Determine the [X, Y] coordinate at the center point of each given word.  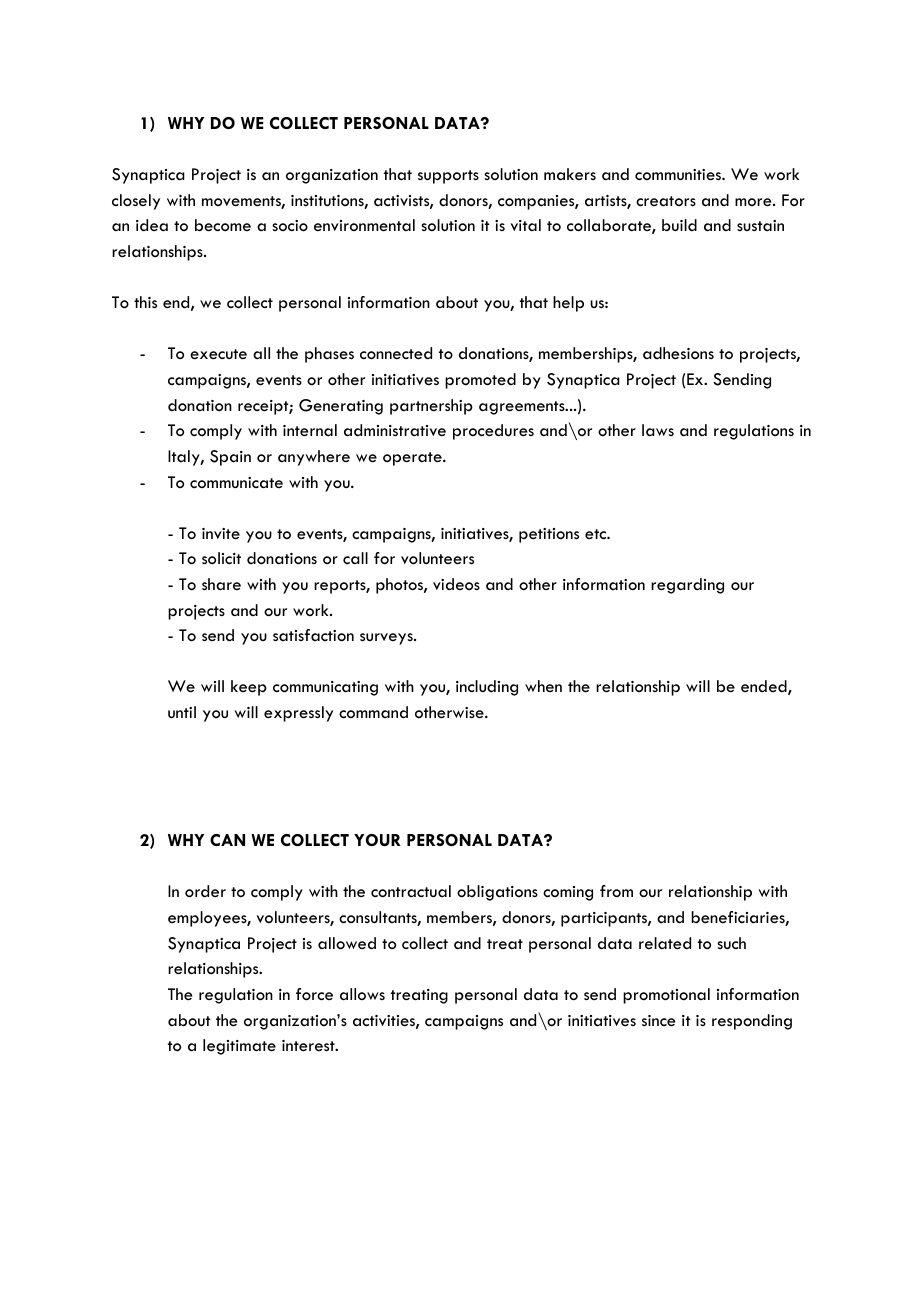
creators [666, 201]
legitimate [239, 1047]
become [223, 225]
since [658, 1021]
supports [448, 177]
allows [362, 994]
